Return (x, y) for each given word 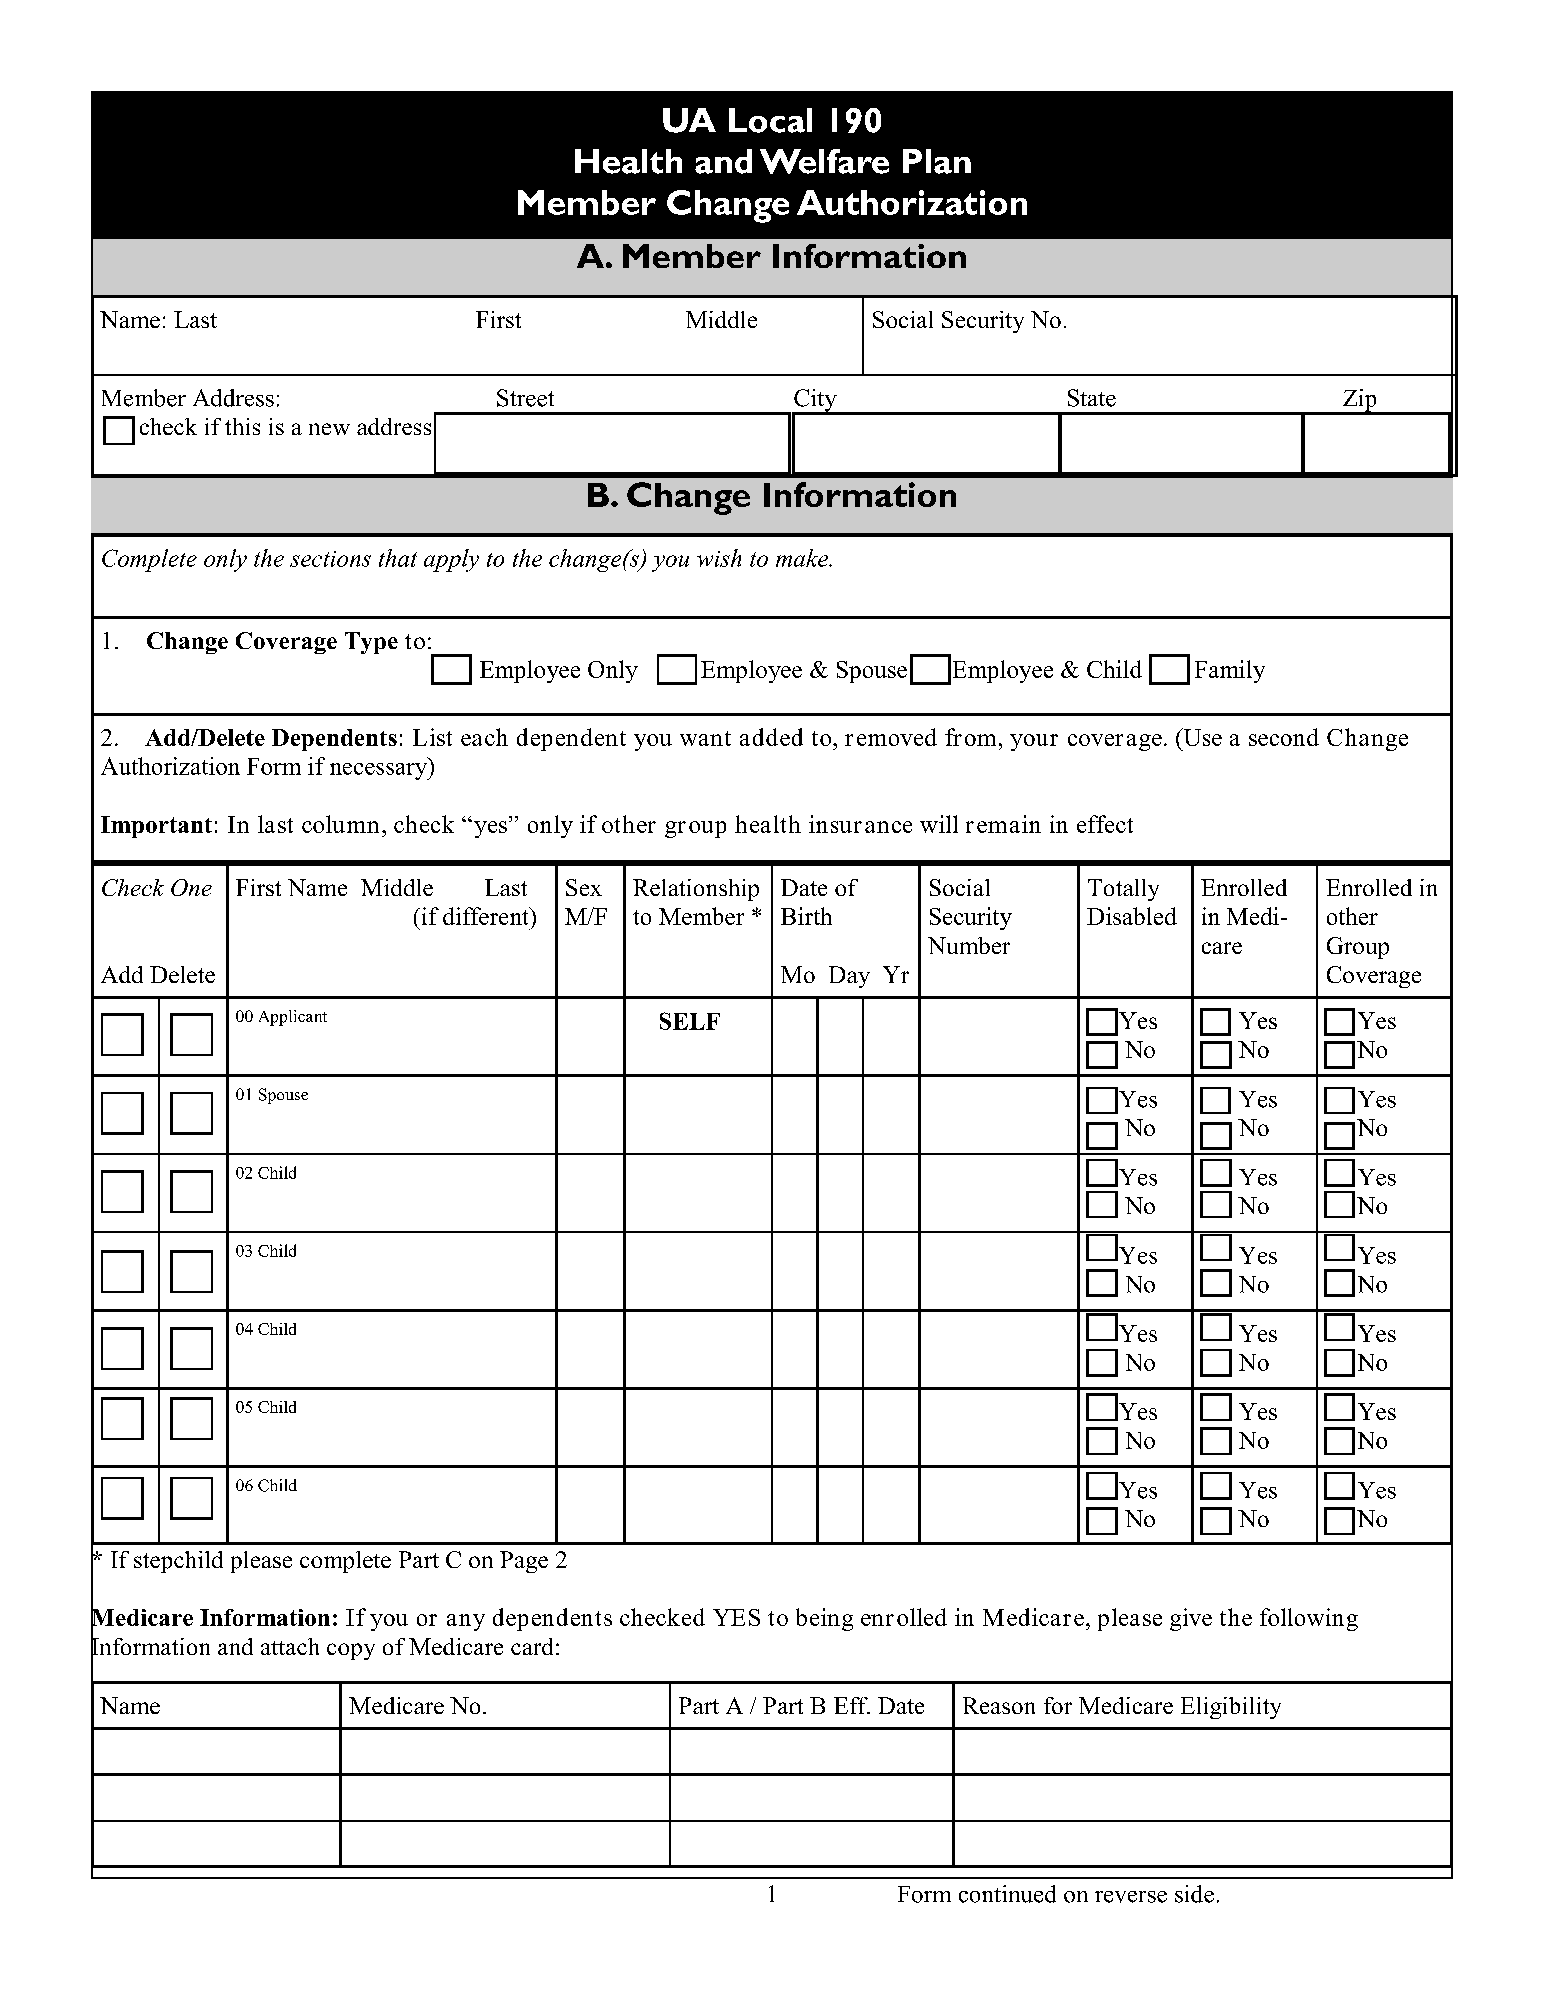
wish (719, 558)
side (1194, 1894)
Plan (937, 161)
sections (330, 559)
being (824, 1619)
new (329, 429)
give (1191, 1619)
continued (1007, 1894)
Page (524, 1562)
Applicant (293, 1018)
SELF (690, 1021)
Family (1230, 671)
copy (351, 1651)
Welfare (824, 161)
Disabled (1132, 916)
